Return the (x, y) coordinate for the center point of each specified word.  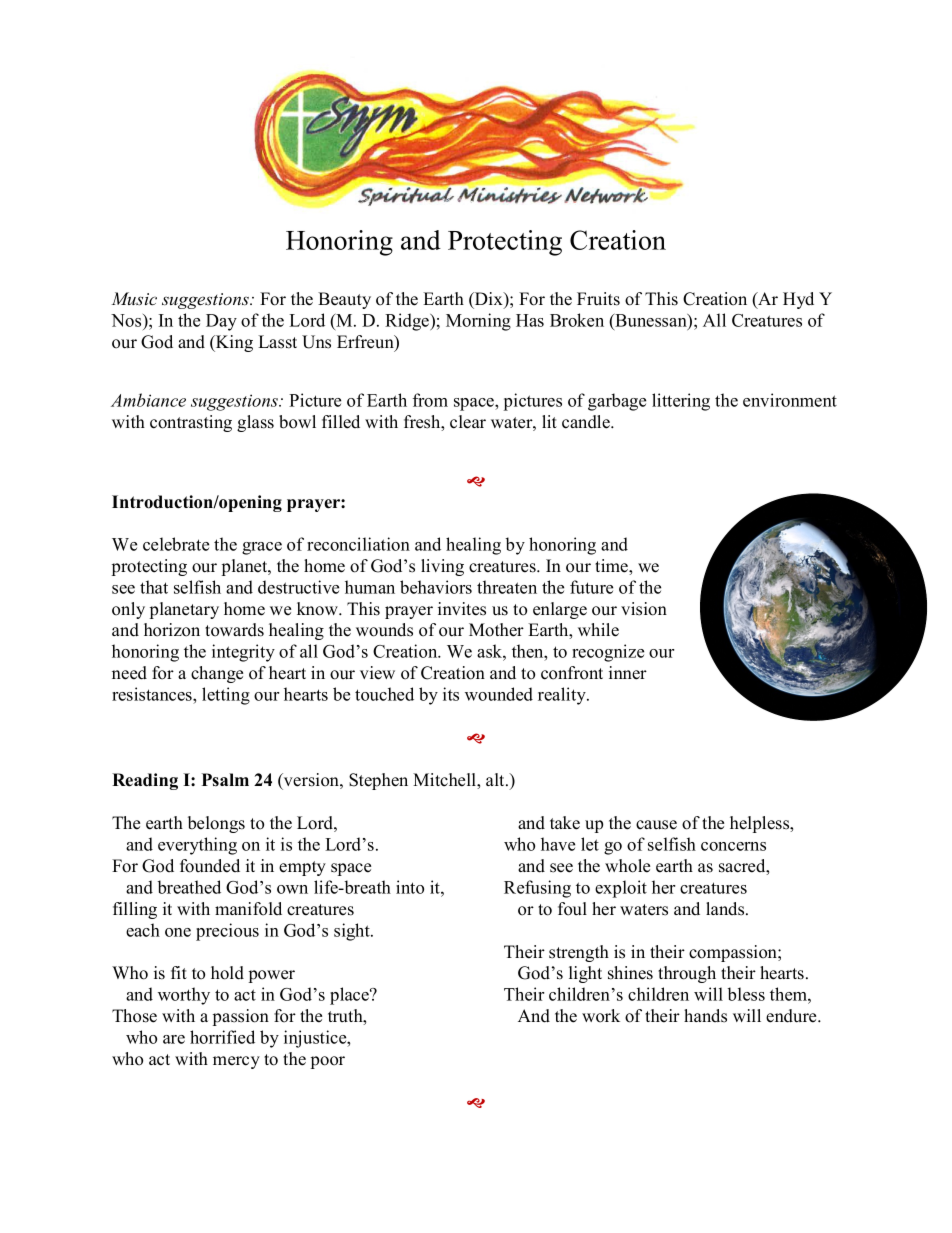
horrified (222, 1037)
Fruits (598, 299)
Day (221, 322)
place (350, 996)
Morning (478, 322)
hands (705, 1016)
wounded (499, 694)
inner (628, 673)
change (217, 674)
